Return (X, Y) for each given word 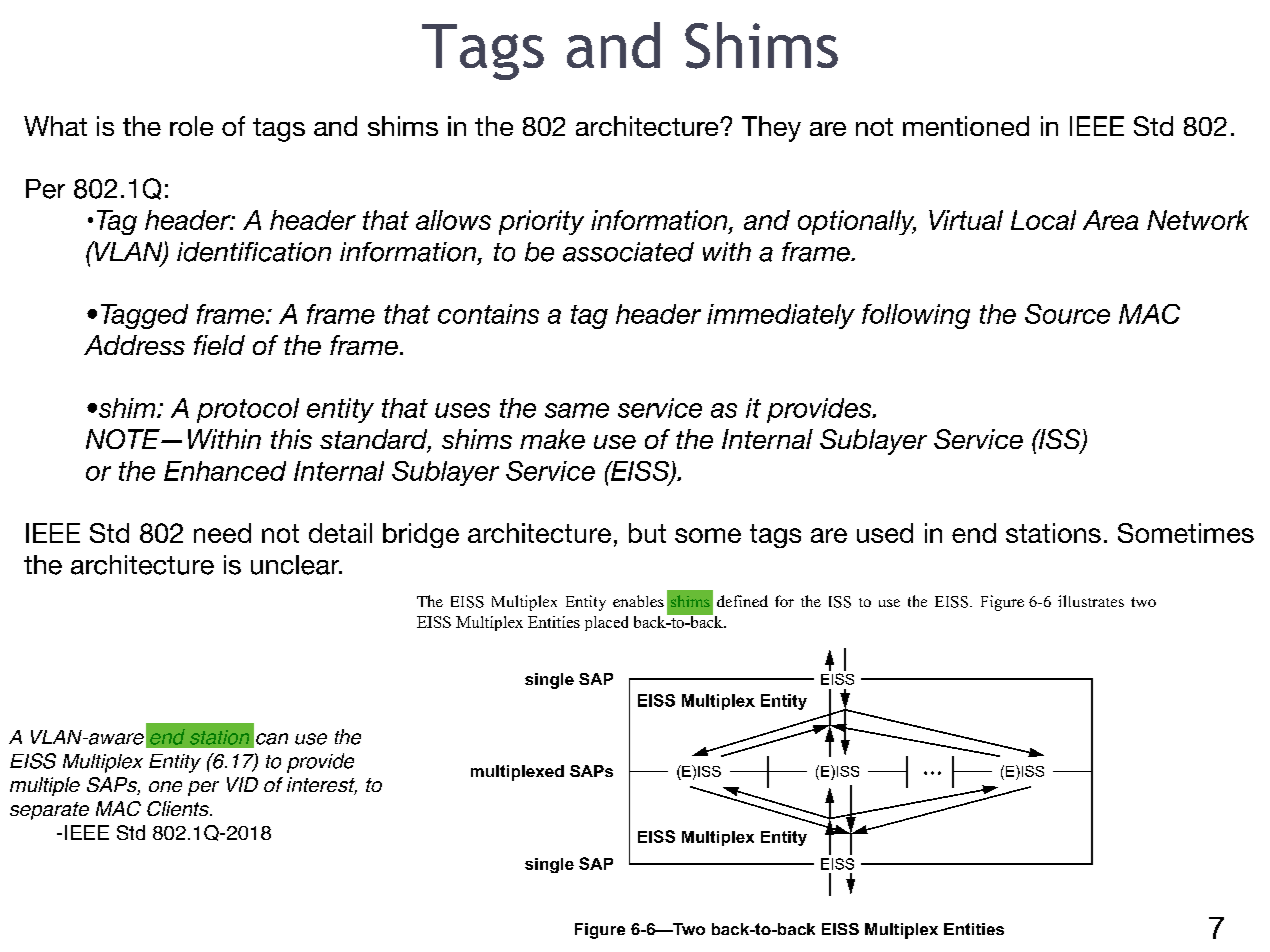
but (647, 533)
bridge (421, 535)
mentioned (966, 126)
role (191, 126)
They (771, 129)
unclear (296, 565)
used (885, 533)
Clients (179, 808)
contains (488, 314)
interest (322, 786)
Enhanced (225, 471)
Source (1067, 314)
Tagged (144, 316)
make (552, 439)
